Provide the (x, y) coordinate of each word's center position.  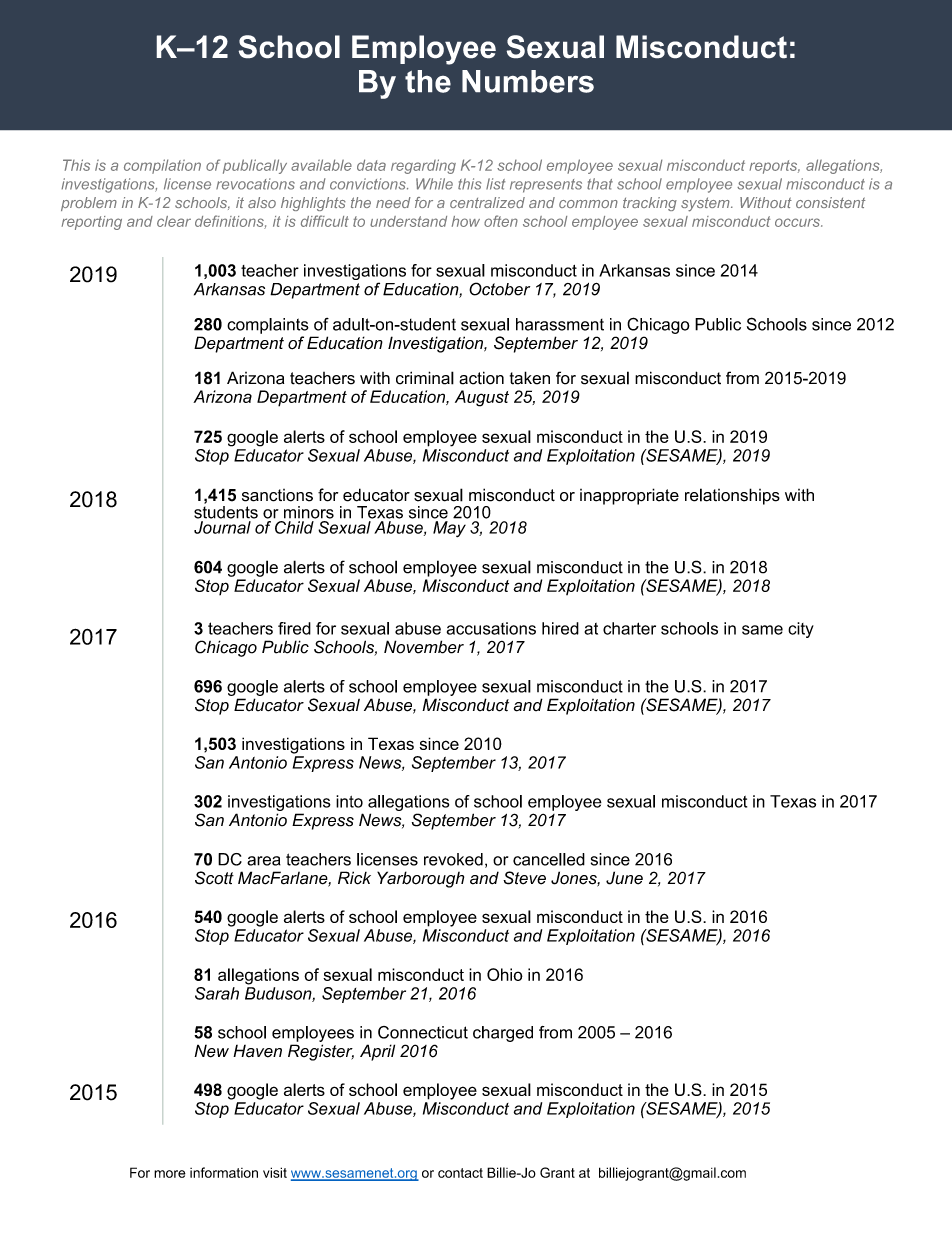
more (170, 1174)
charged (503, 1034)
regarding (423, 166)
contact (460, 1173)
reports (775, 167)
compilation (162, 166)
